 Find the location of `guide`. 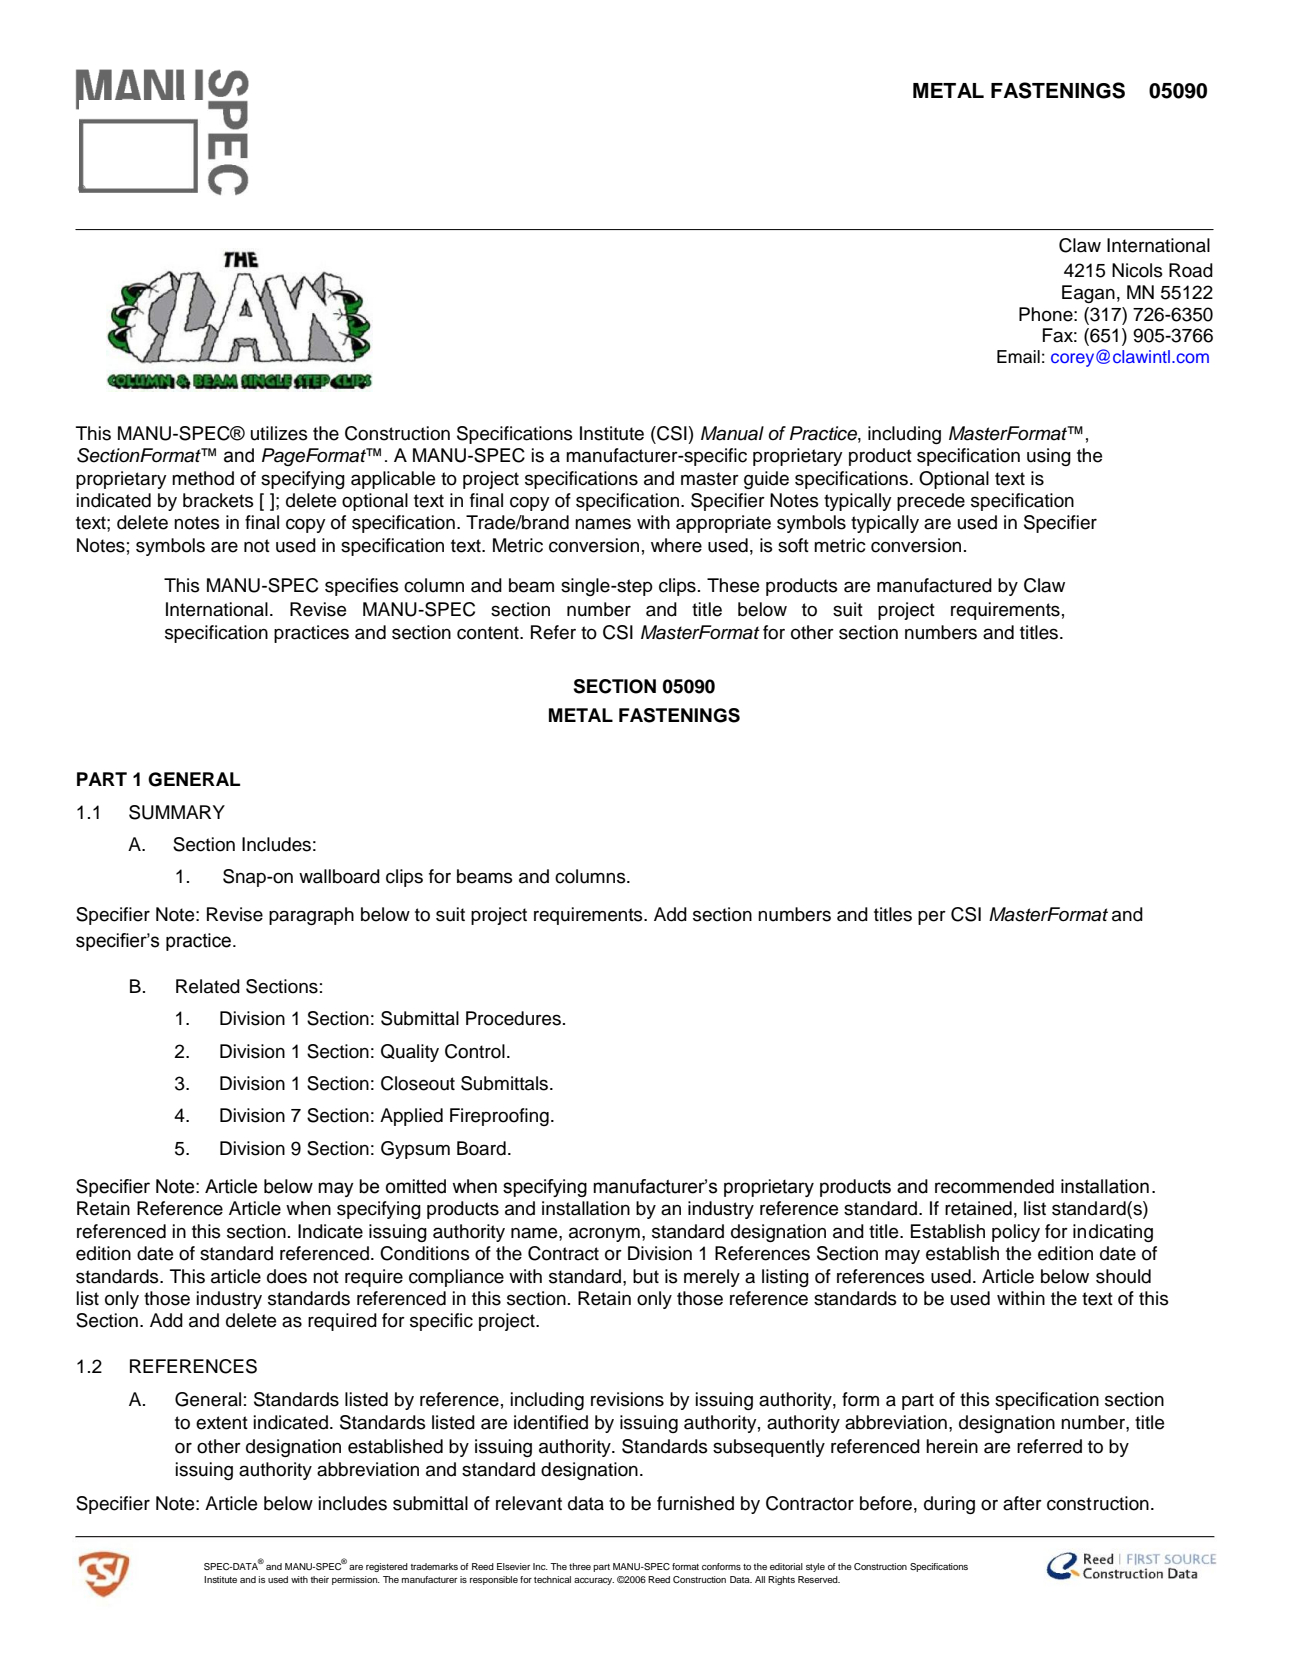

guide is located at coordinates (766, 480).
